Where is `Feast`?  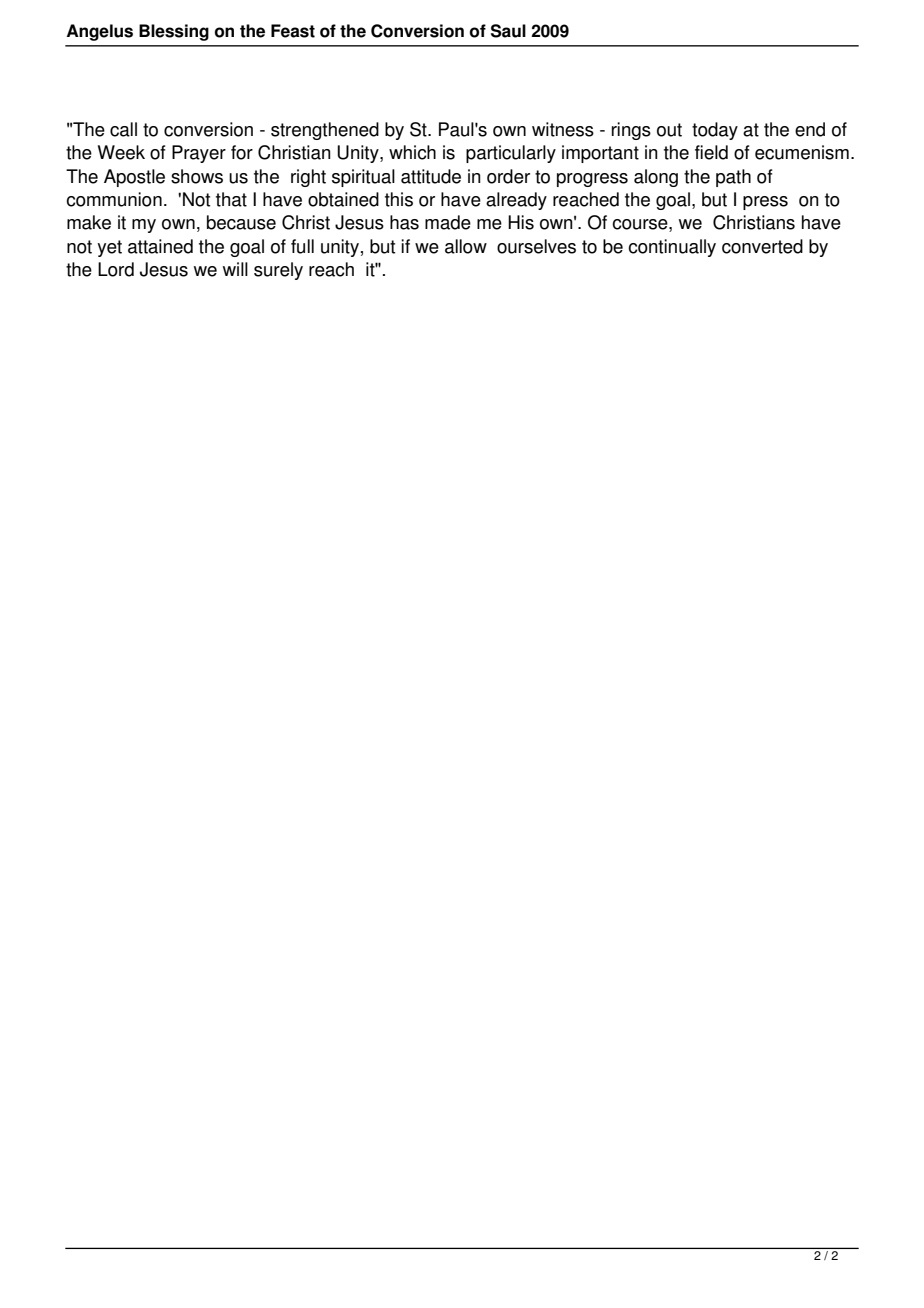
Feast is located at coordinates (293, 31).
